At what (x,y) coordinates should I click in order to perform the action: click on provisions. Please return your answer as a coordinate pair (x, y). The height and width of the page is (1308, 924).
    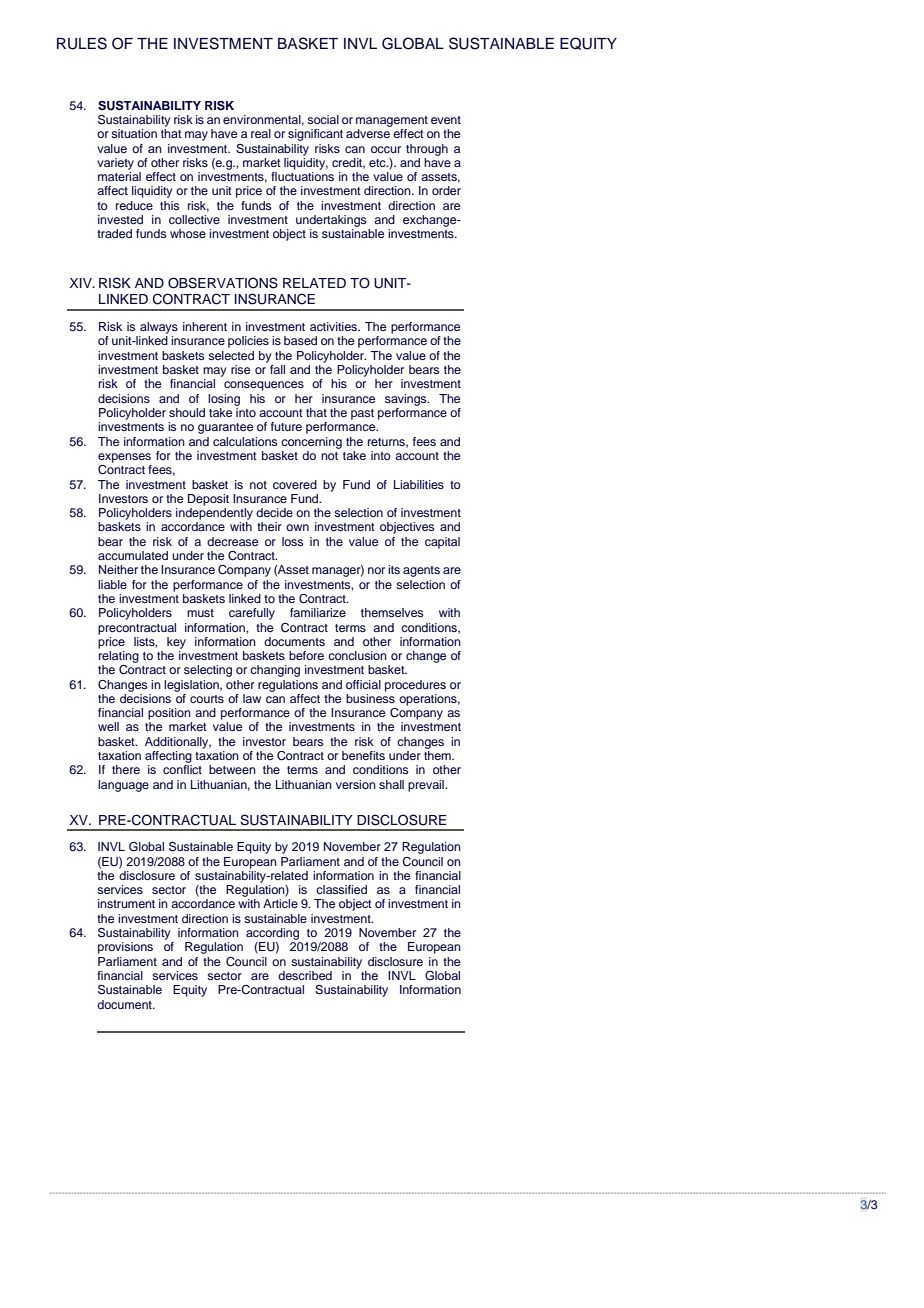
    Looking at the image, I should click on (125, 948).
